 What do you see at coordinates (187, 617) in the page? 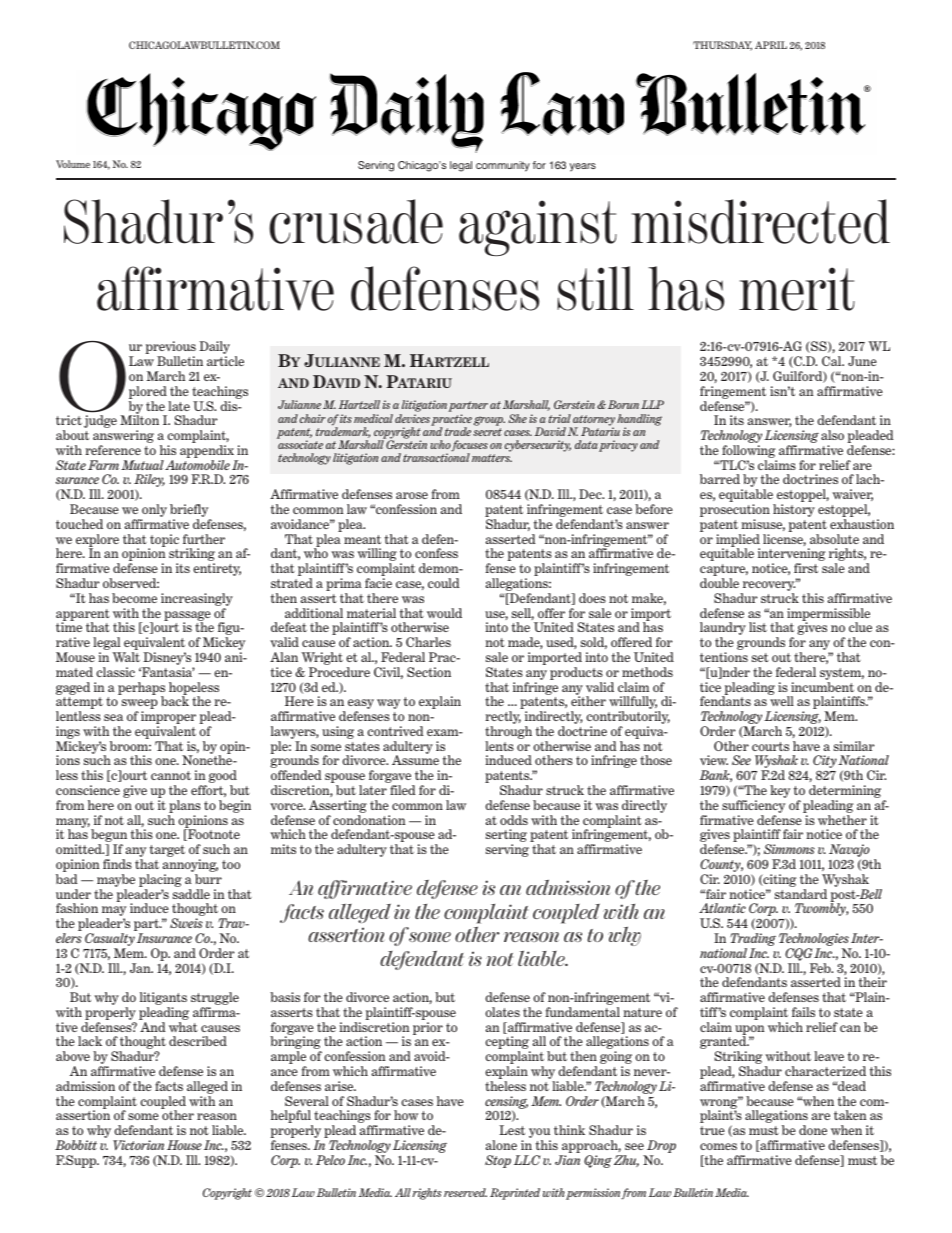
I see `passage` at bounding box center [187, 617].
